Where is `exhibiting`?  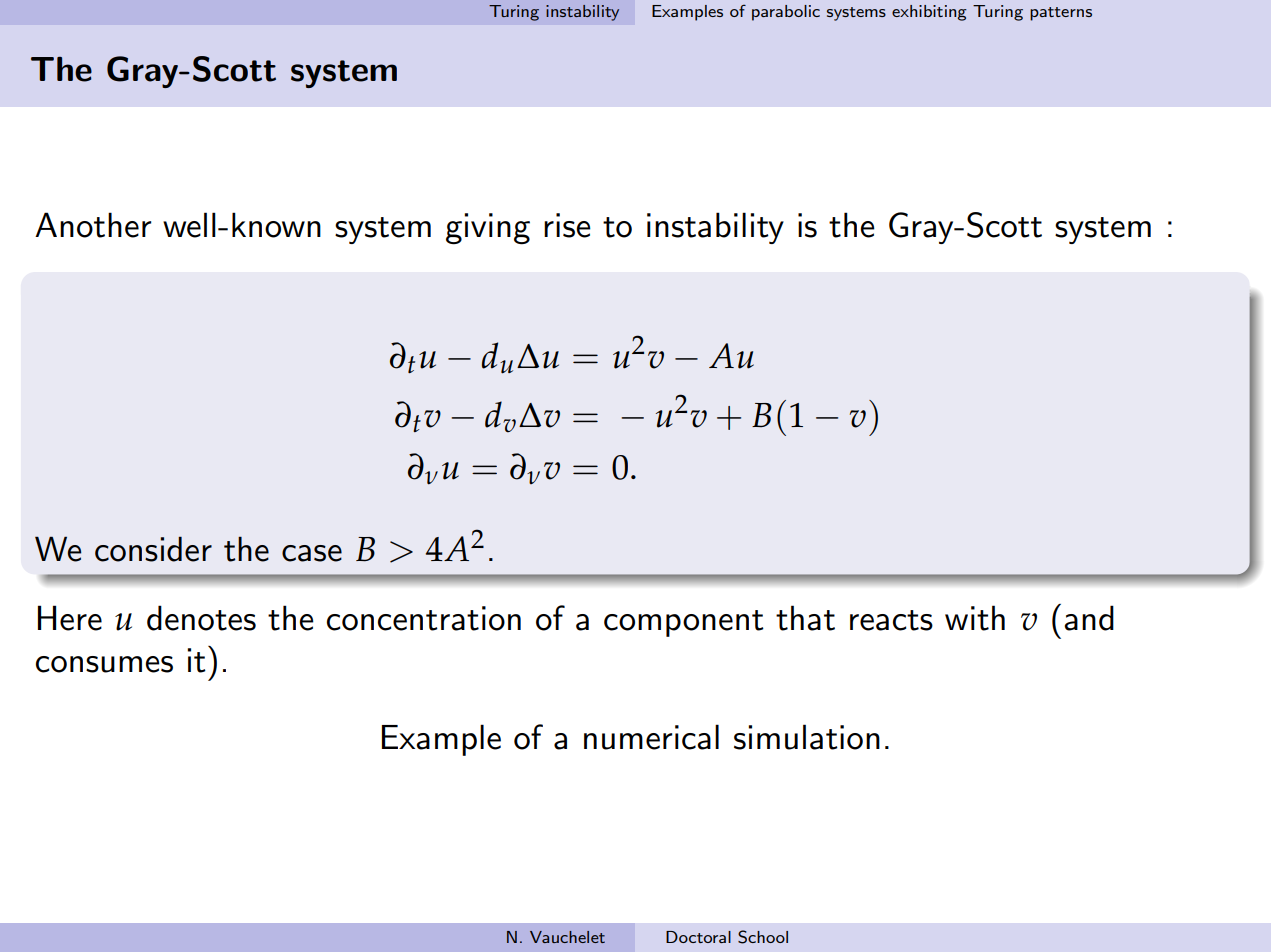
exhibiting is located at coordinates (929, 13).
